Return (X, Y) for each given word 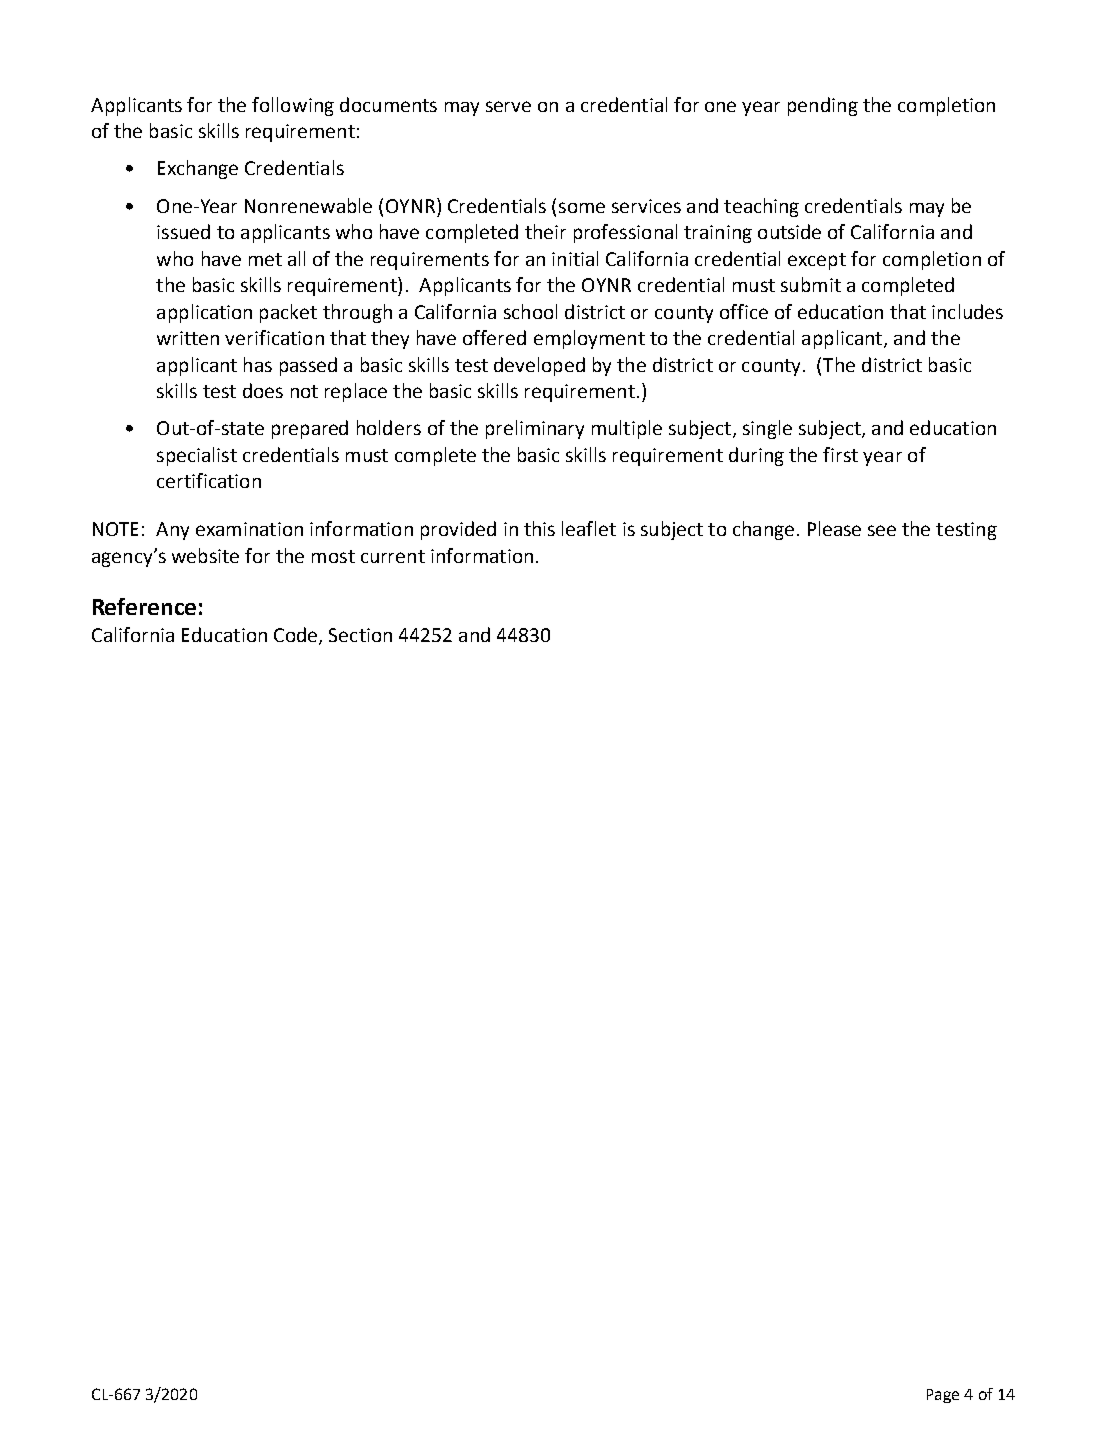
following (293, 106)
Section (360, 635)
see (882, 530)
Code (297, 636)
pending (823, 106)
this (539, 528)
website (205, 555)
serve (508, 106)
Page (943, 1396)
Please (834, 528)
